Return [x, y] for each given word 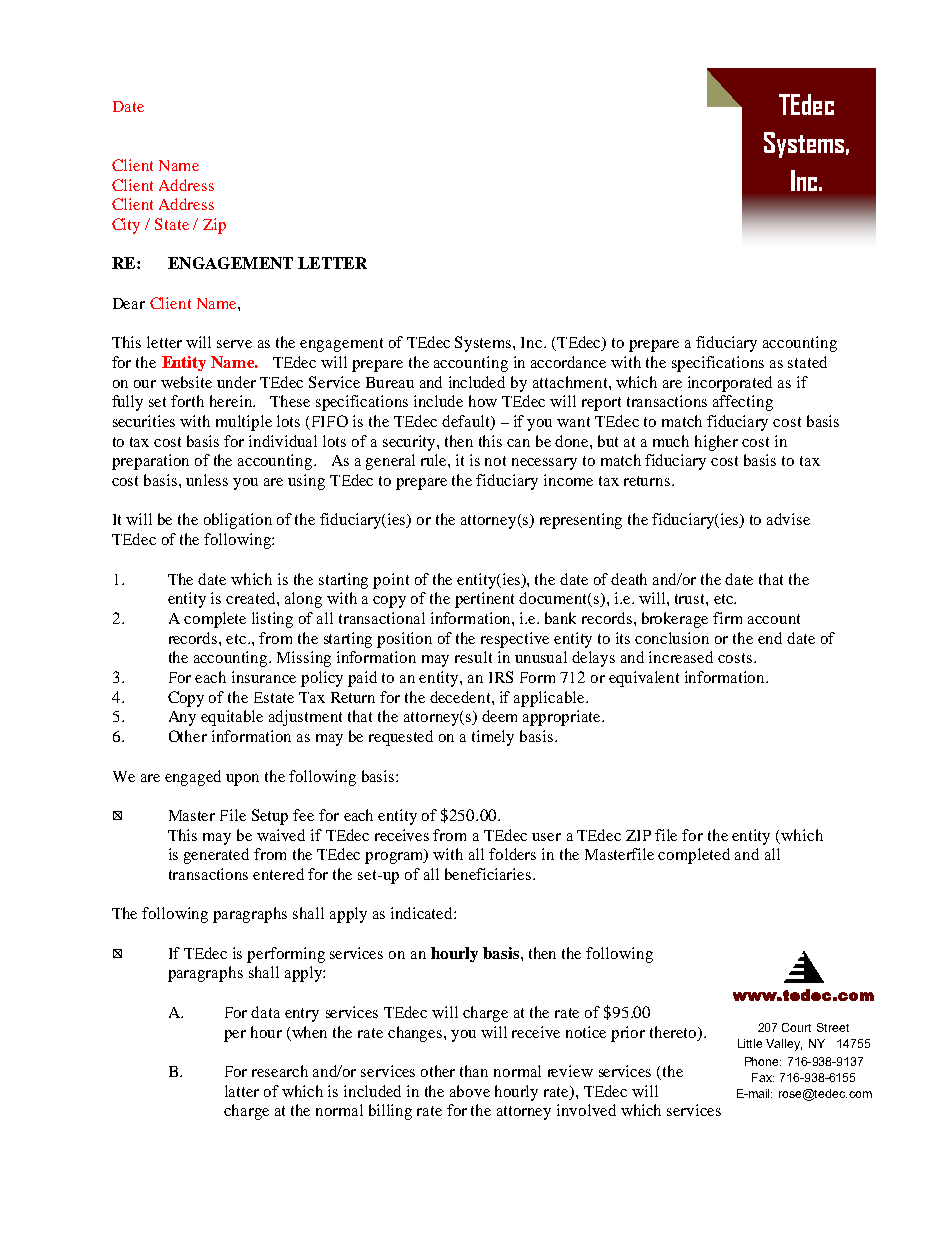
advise [788, 519]
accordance [568, 362]
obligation [238, 521]
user [546, 837]
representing [581, 521]
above [470, 1091]
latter [242, 1091]
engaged [193, 778]
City [126, 226]
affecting [743, 403]
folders [512, 854]
